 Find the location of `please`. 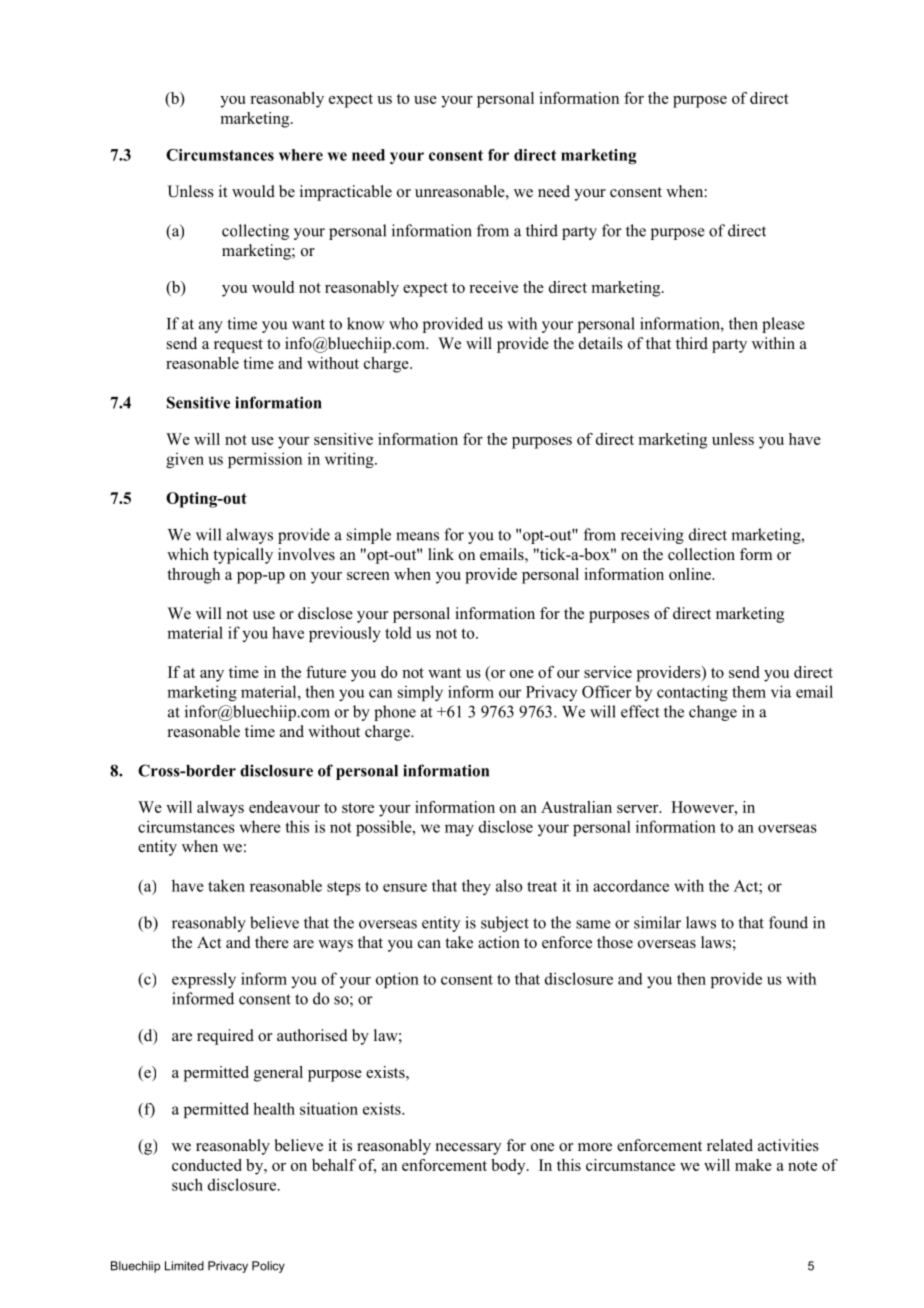

please is located at coordinates (783, 325).
